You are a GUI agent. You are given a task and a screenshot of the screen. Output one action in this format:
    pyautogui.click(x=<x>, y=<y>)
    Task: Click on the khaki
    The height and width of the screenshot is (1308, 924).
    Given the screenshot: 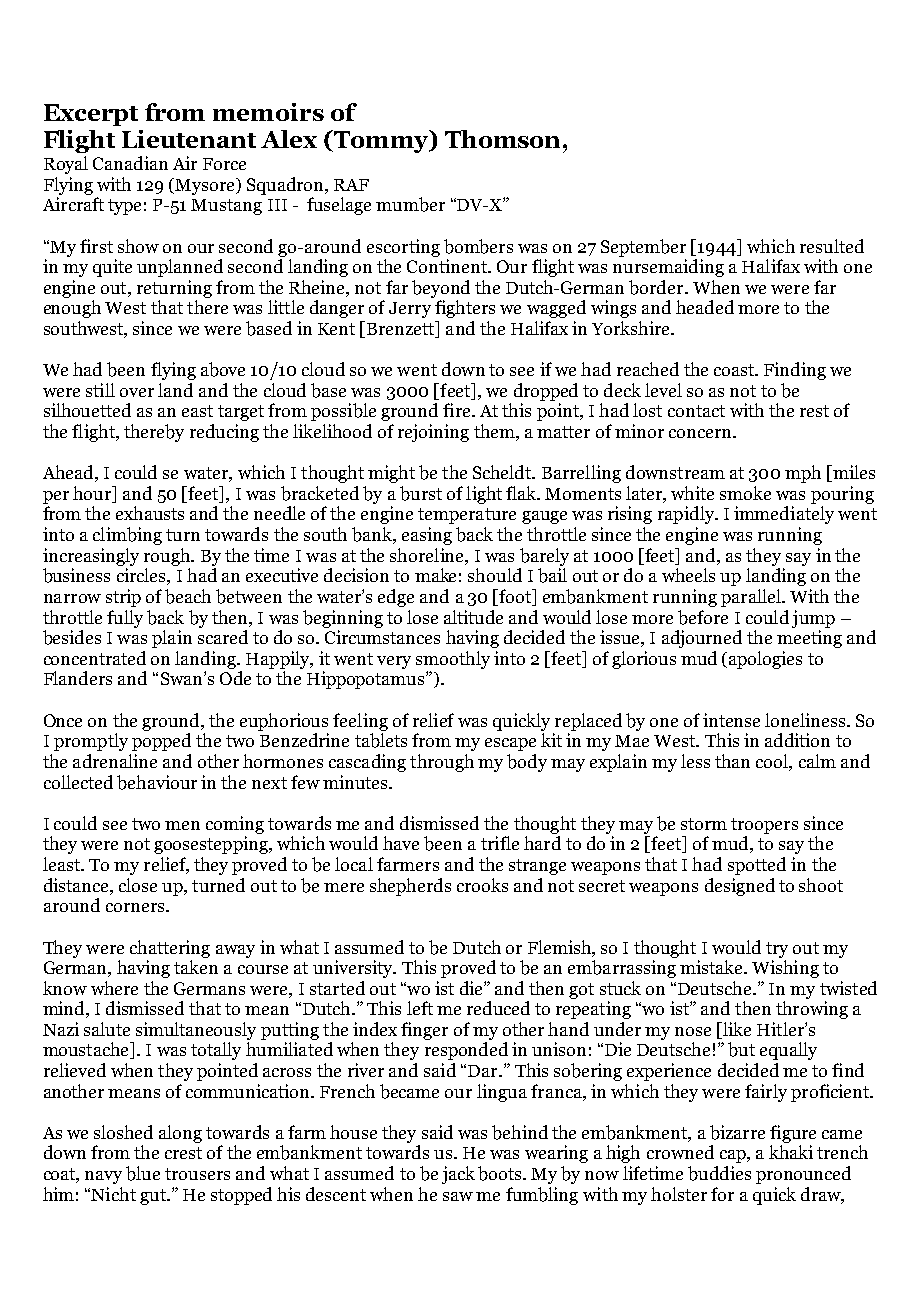 What is the action you would take?
    pyautogui.click(x=791, y=1152)
